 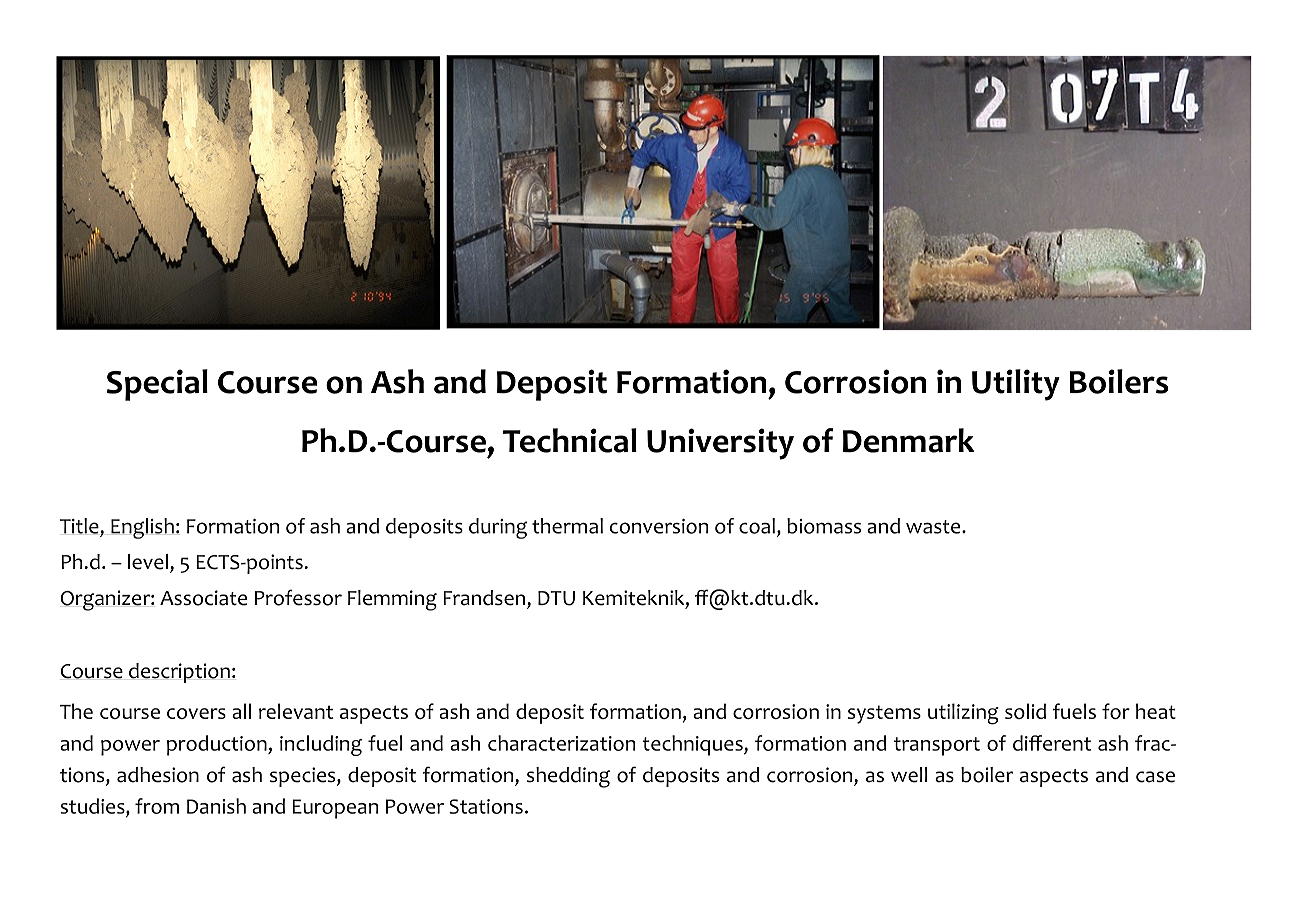 I want to click on Utility, so click(x=1016, y=385).
